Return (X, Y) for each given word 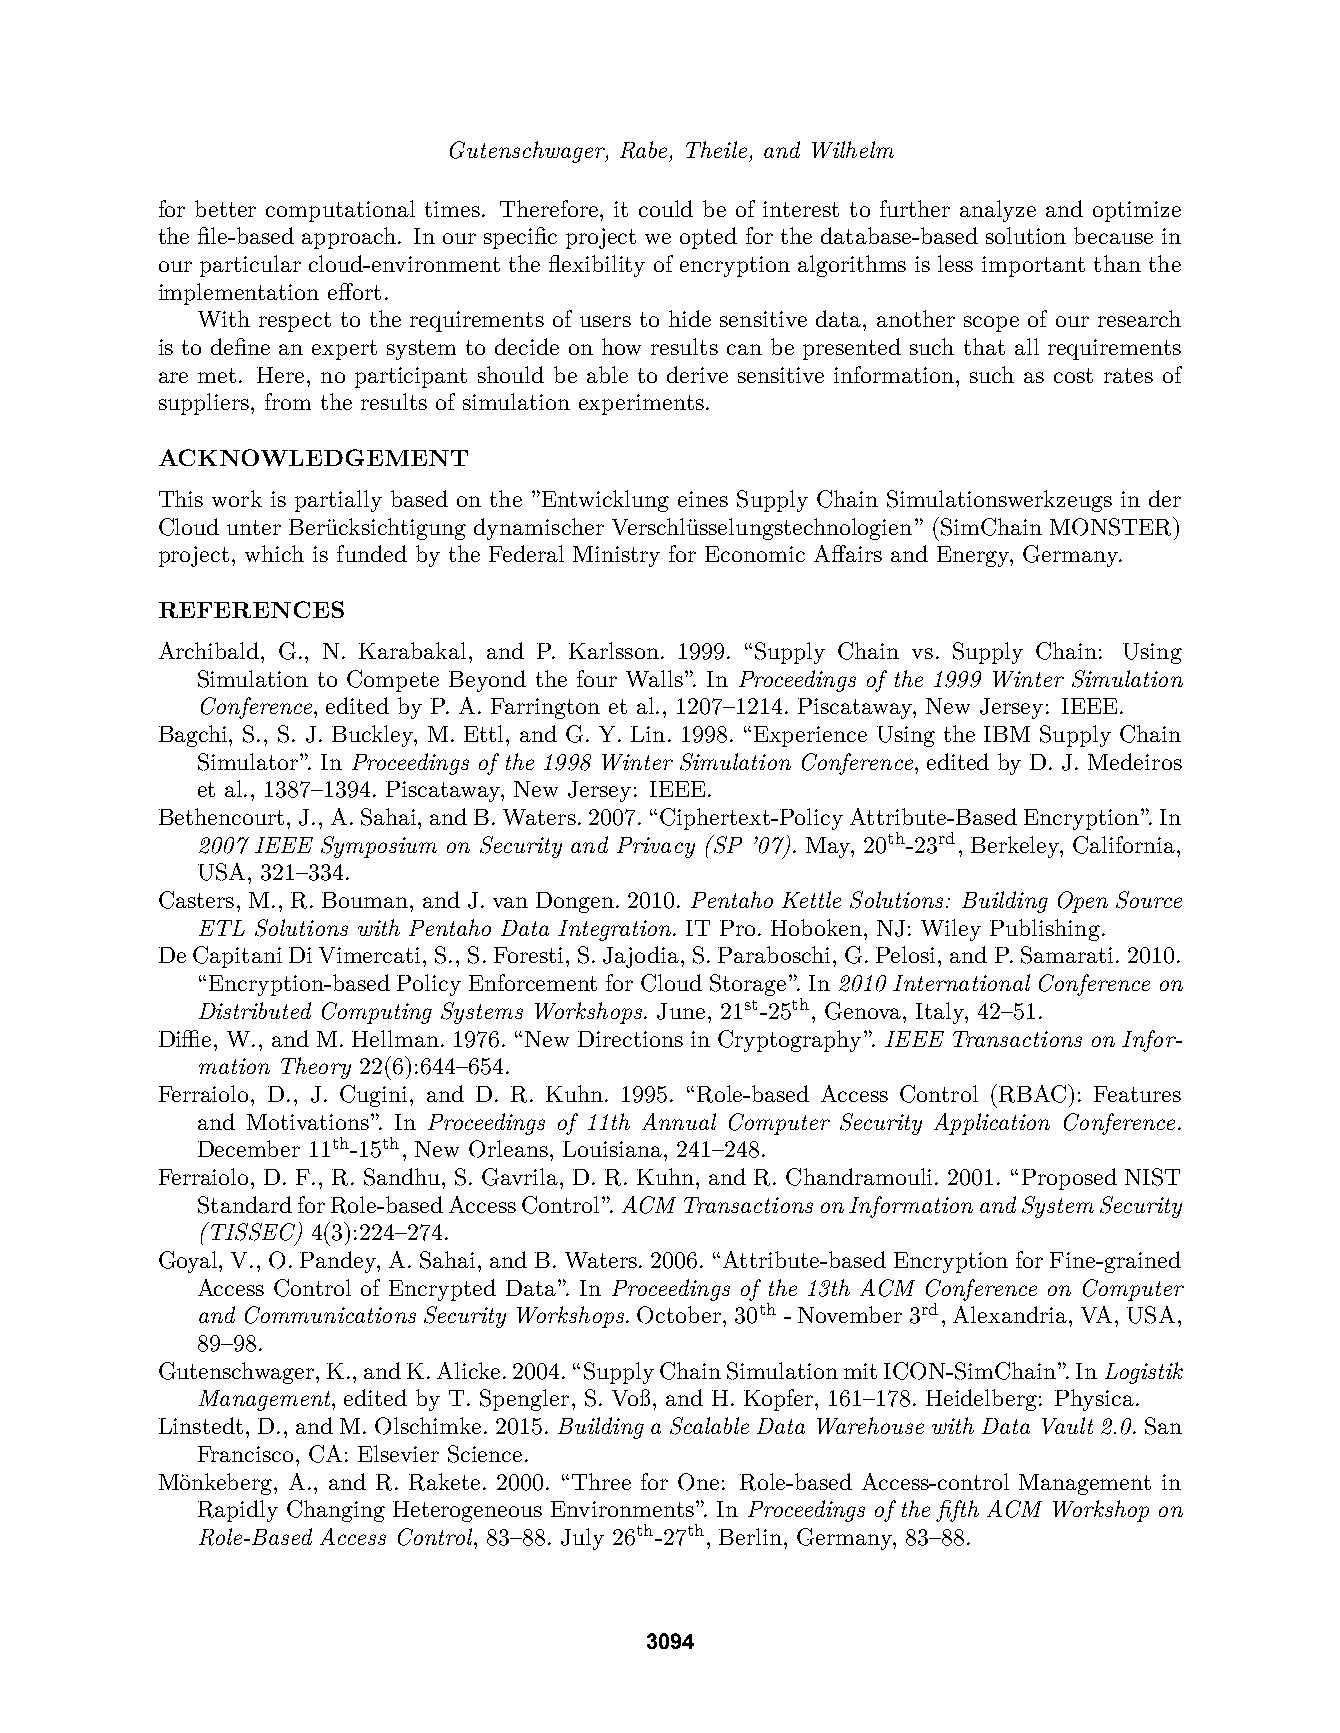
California (1125, 845)
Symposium (379, 847)
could (666, 208)
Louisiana (612, 1149)
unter (254, 527)
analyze (998, 211)
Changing (336, 1511)
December (249, 1148)
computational (340, 211)
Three (601, 1481)
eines (703, 499)
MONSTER (1112, 526)
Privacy (656, 847)
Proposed (1069, 1179)
